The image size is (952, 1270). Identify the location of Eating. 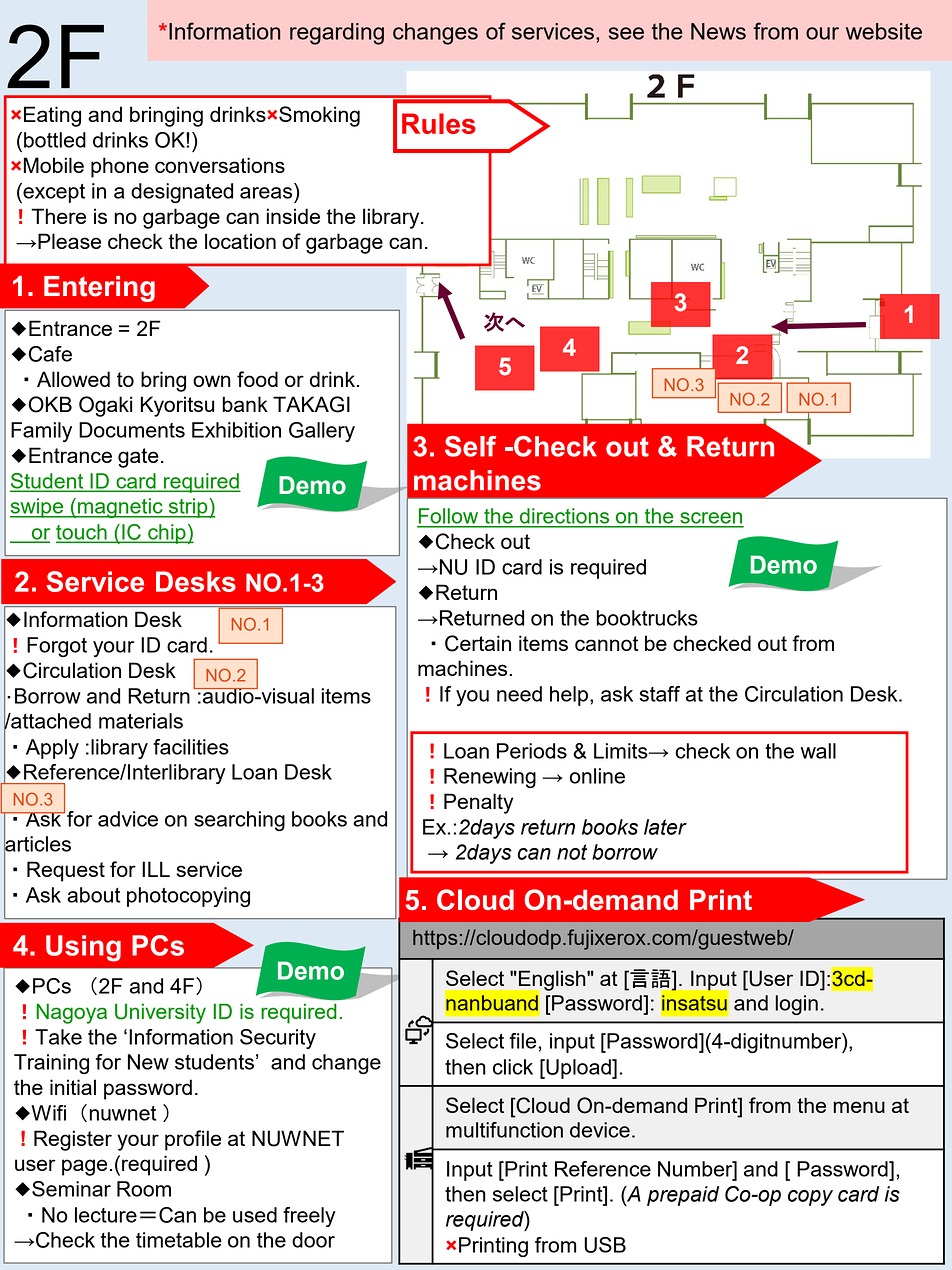
(52, 116).
